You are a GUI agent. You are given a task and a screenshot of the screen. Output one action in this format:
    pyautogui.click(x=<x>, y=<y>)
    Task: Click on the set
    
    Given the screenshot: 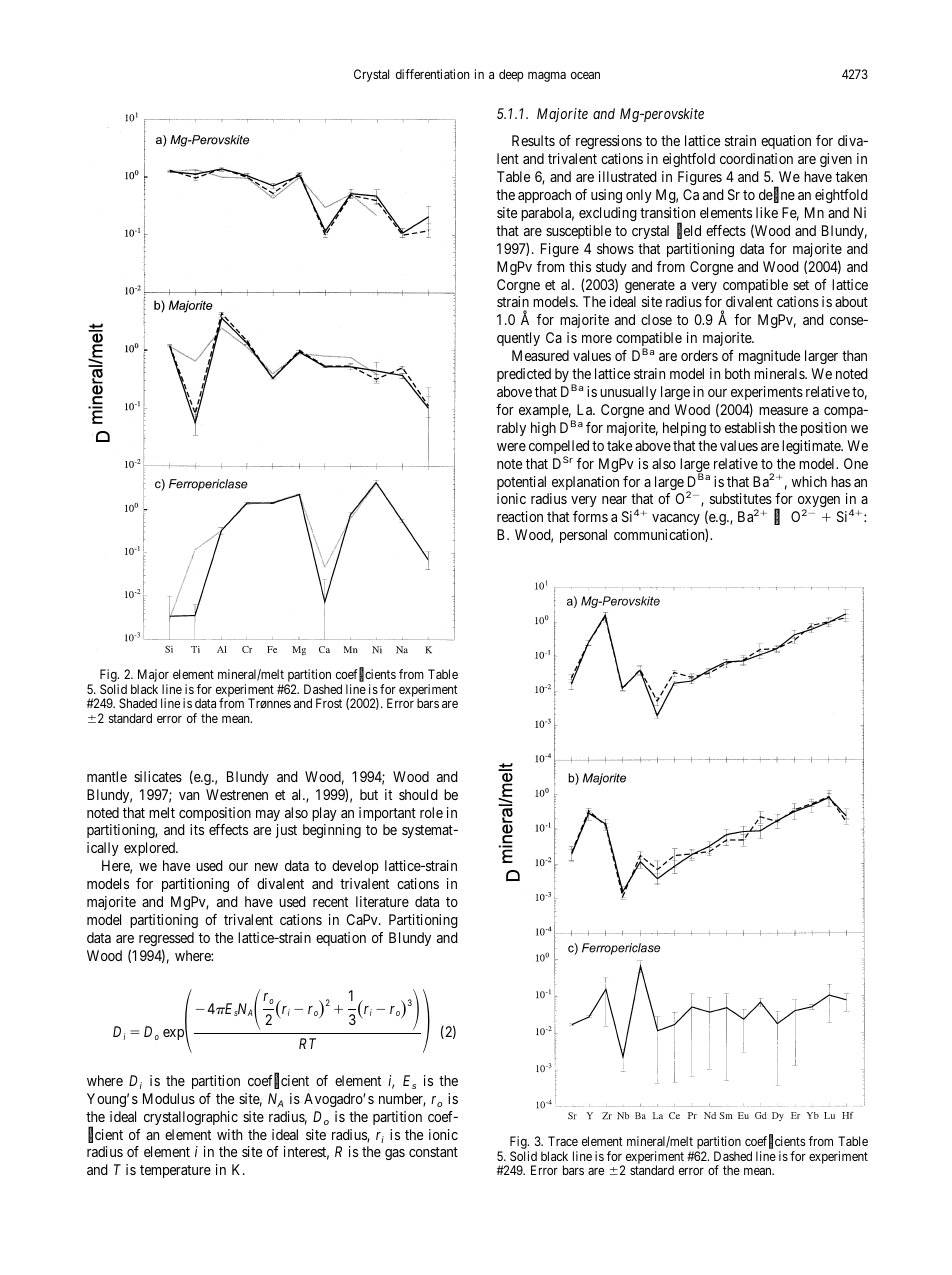 What is the action you would take?
    pyautogui.click(x=801, y=285)
